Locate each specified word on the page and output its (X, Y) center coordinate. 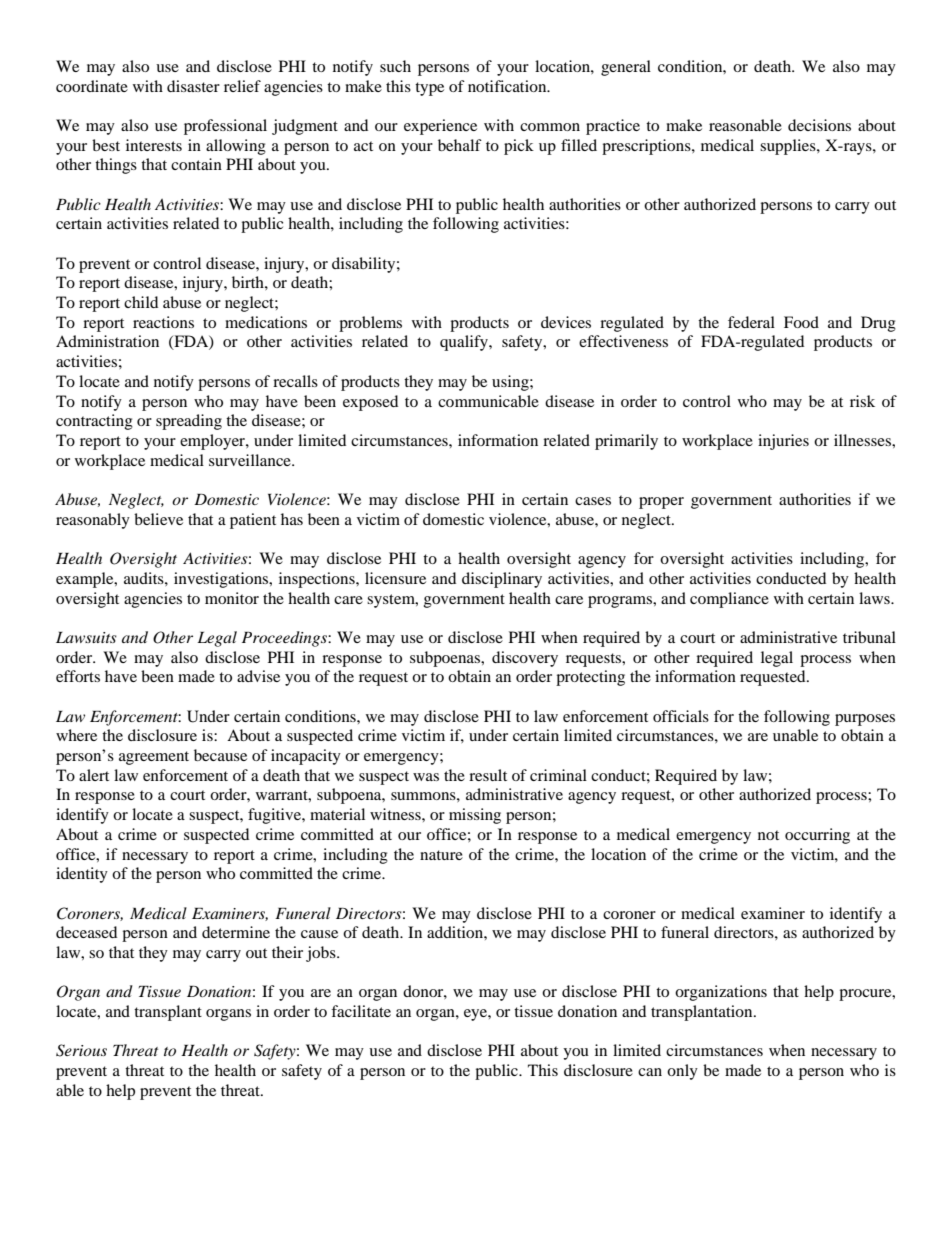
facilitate (361, 1011)
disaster (193, 86)
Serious (81, 1050)
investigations (222, 580)
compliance (729, 600)
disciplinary (502, 580)
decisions (819, 125)
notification (508, 86)
